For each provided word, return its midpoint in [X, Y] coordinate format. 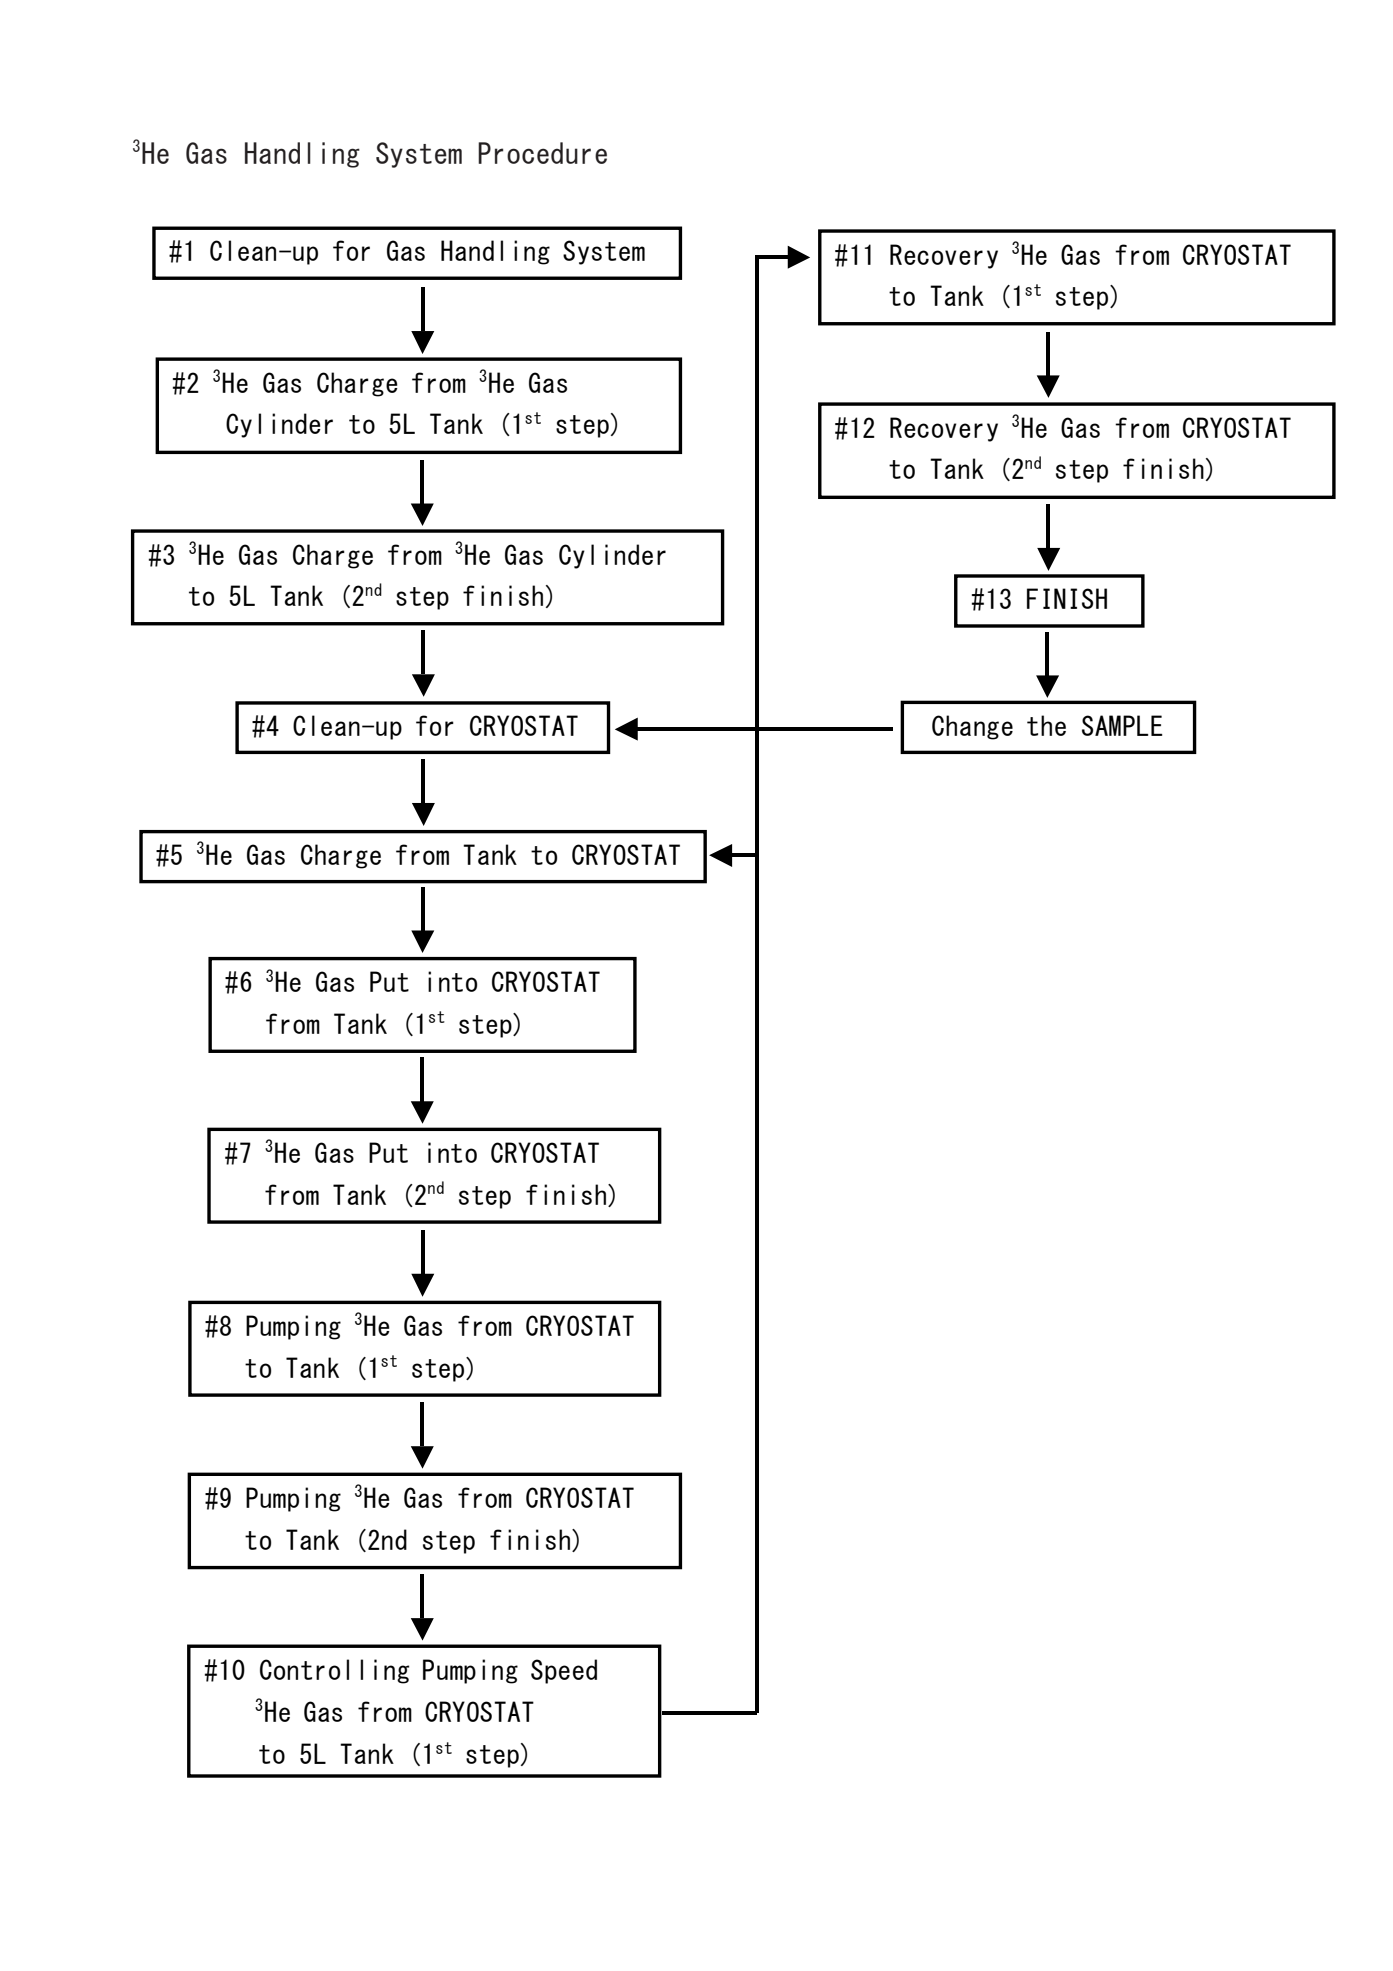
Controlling [334, 1671]
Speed [564, 1671]
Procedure [542, 153]
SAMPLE [1122, 725]
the [1046, 725]
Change [972, 727]
